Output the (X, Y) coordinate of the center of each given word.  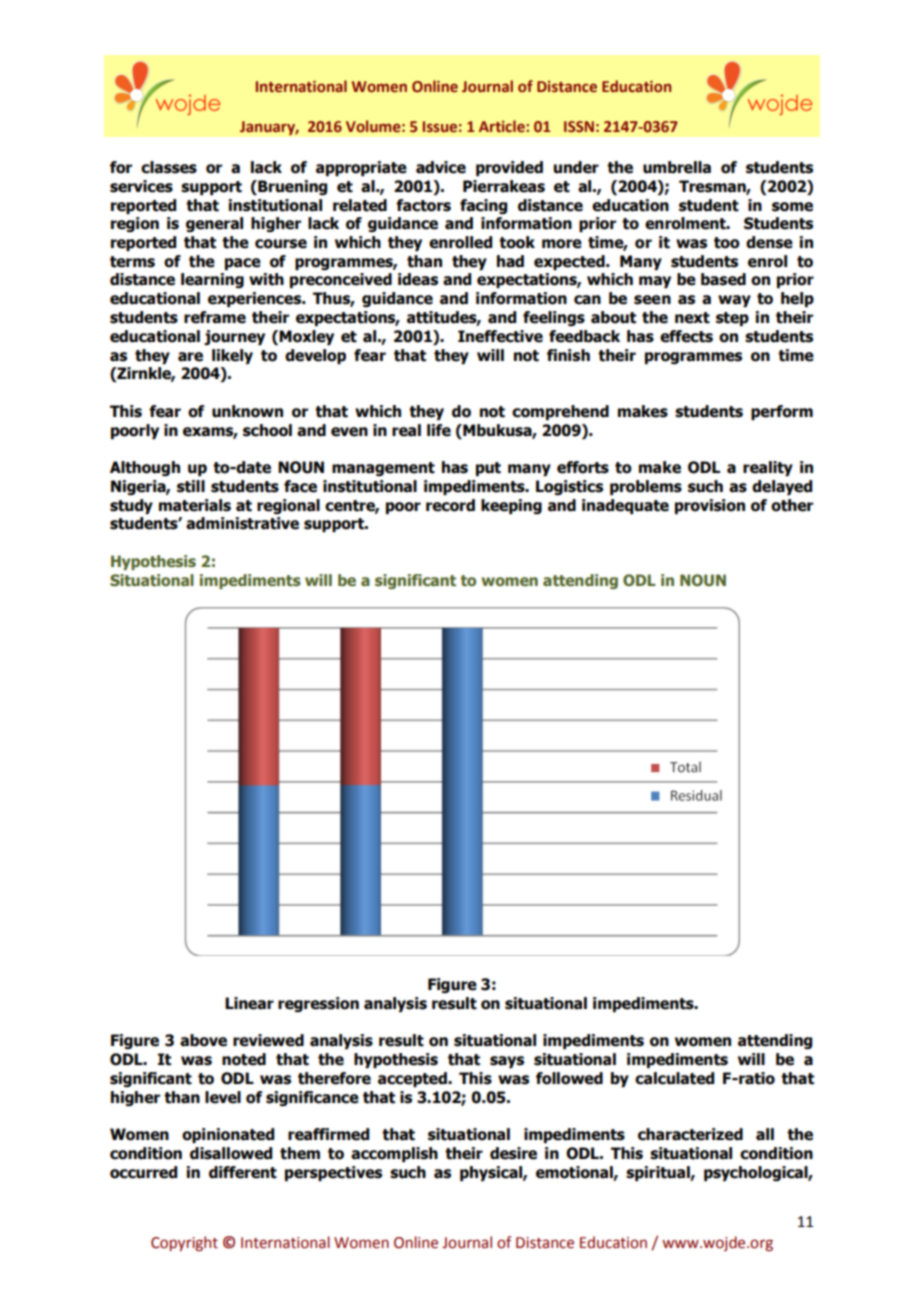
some (792, 207)
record (450, 505)
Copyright (184, 1243)
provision (710, 506)
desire (513, 1153)
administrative (242, 523)
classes (169, 167)
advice (441, 167)
